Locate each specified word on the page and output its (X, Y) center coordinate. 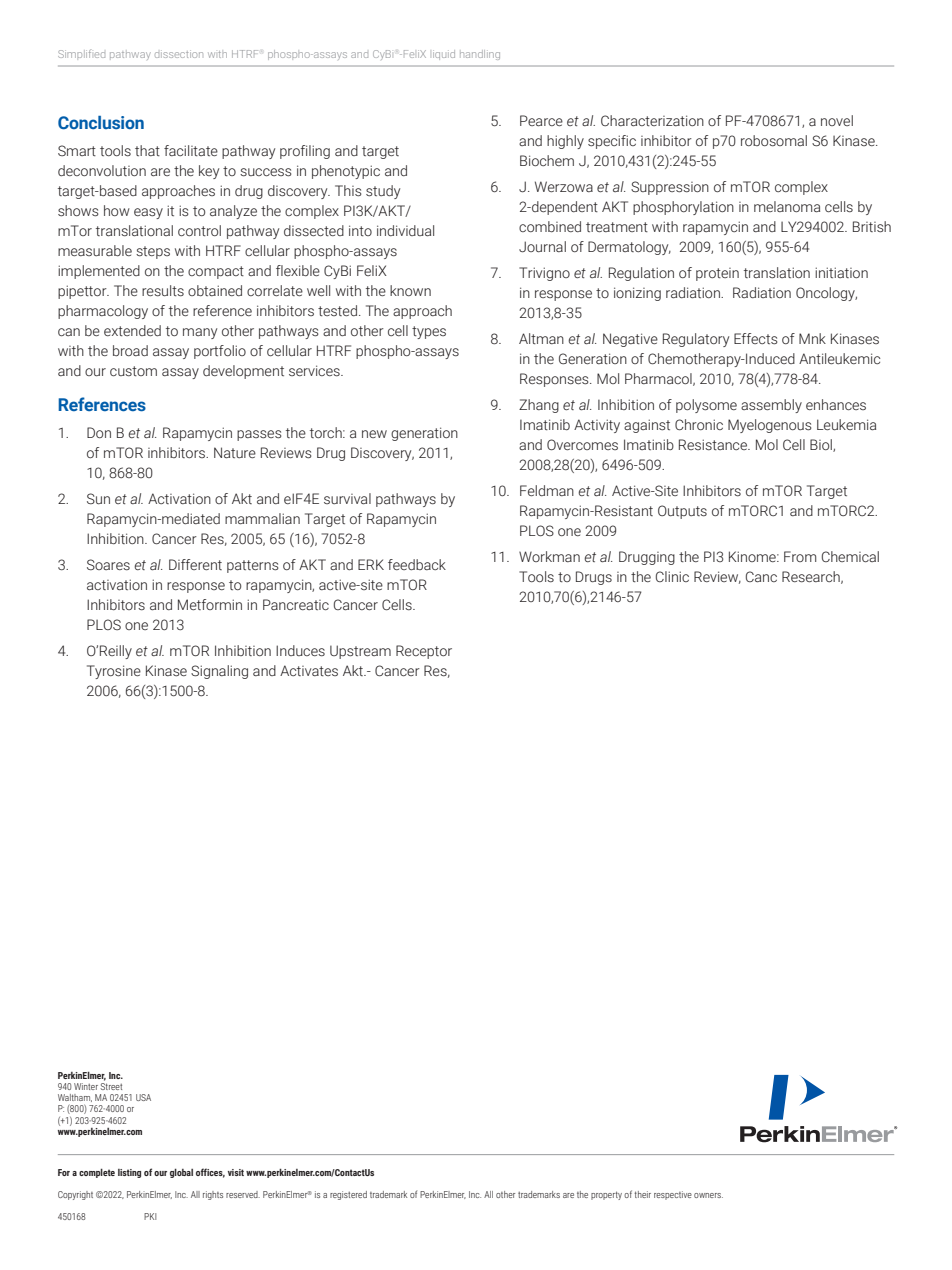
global (181, 1173)
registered (348, 1195)
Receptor (424, 652)
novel (837, 120)
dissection (179, 54)
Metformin (210, 604)
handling (480, 55)
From (800, 556)
